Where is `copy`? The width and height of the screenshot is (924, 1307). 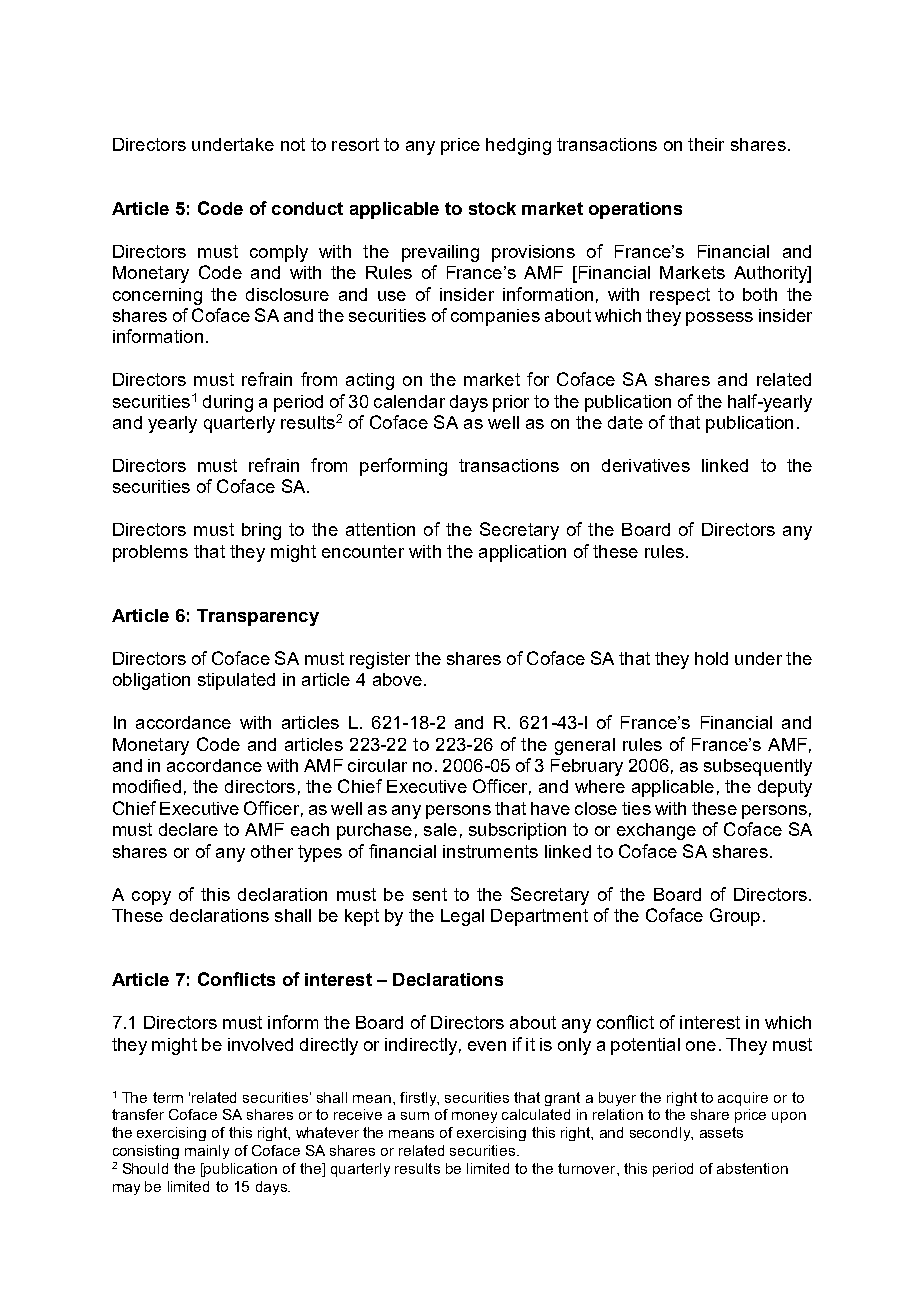
copy is located at coordinates (151, 898).
